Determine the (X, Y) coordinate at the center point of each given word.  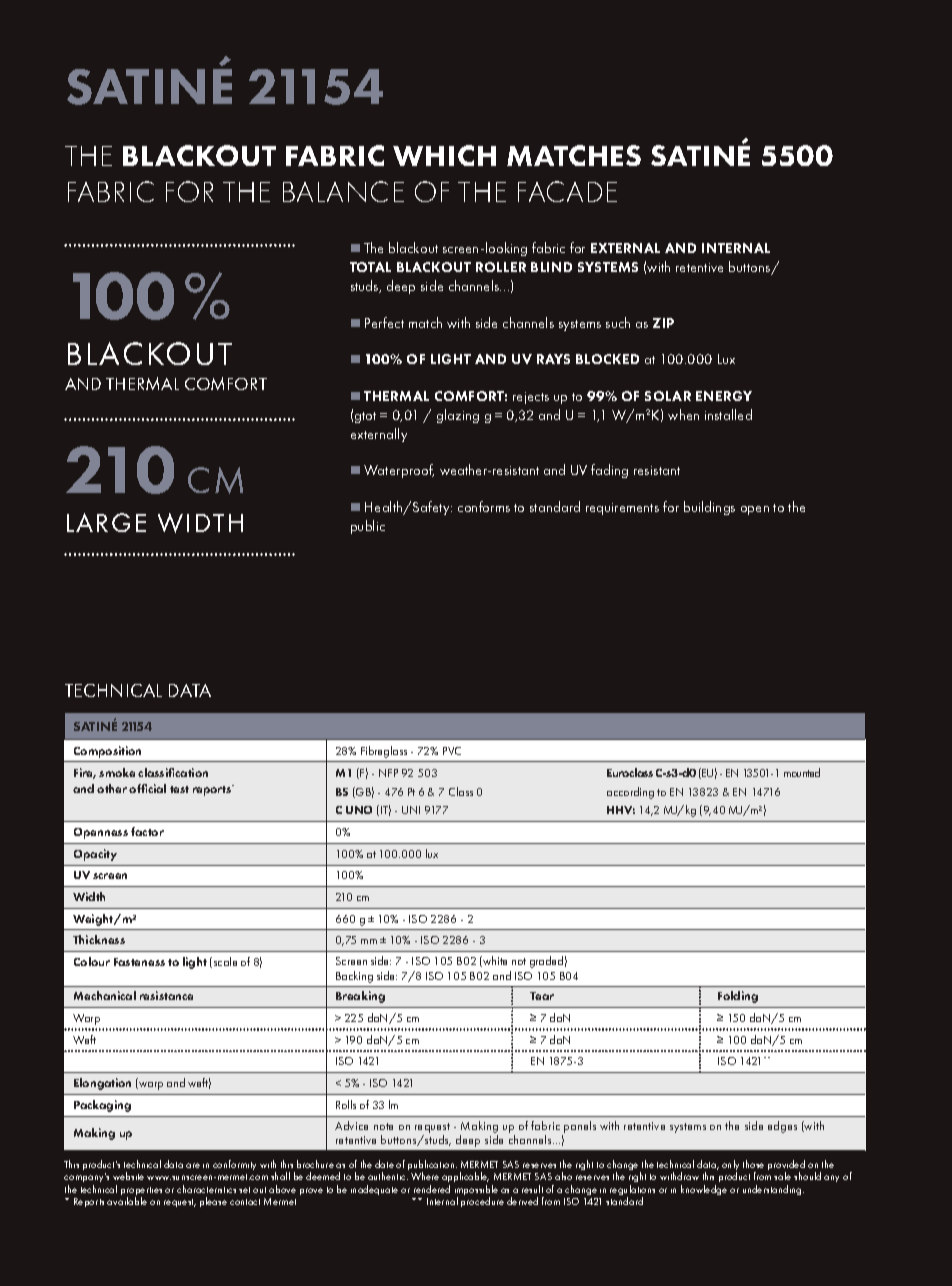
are (193, 1165)
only (730, 1167)
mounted (802, 772)
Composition (107, 752)
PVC (452, 751)
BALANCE (343, 191)
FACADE (567, 191)
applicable (465, 1179)
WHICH (444, 155)
